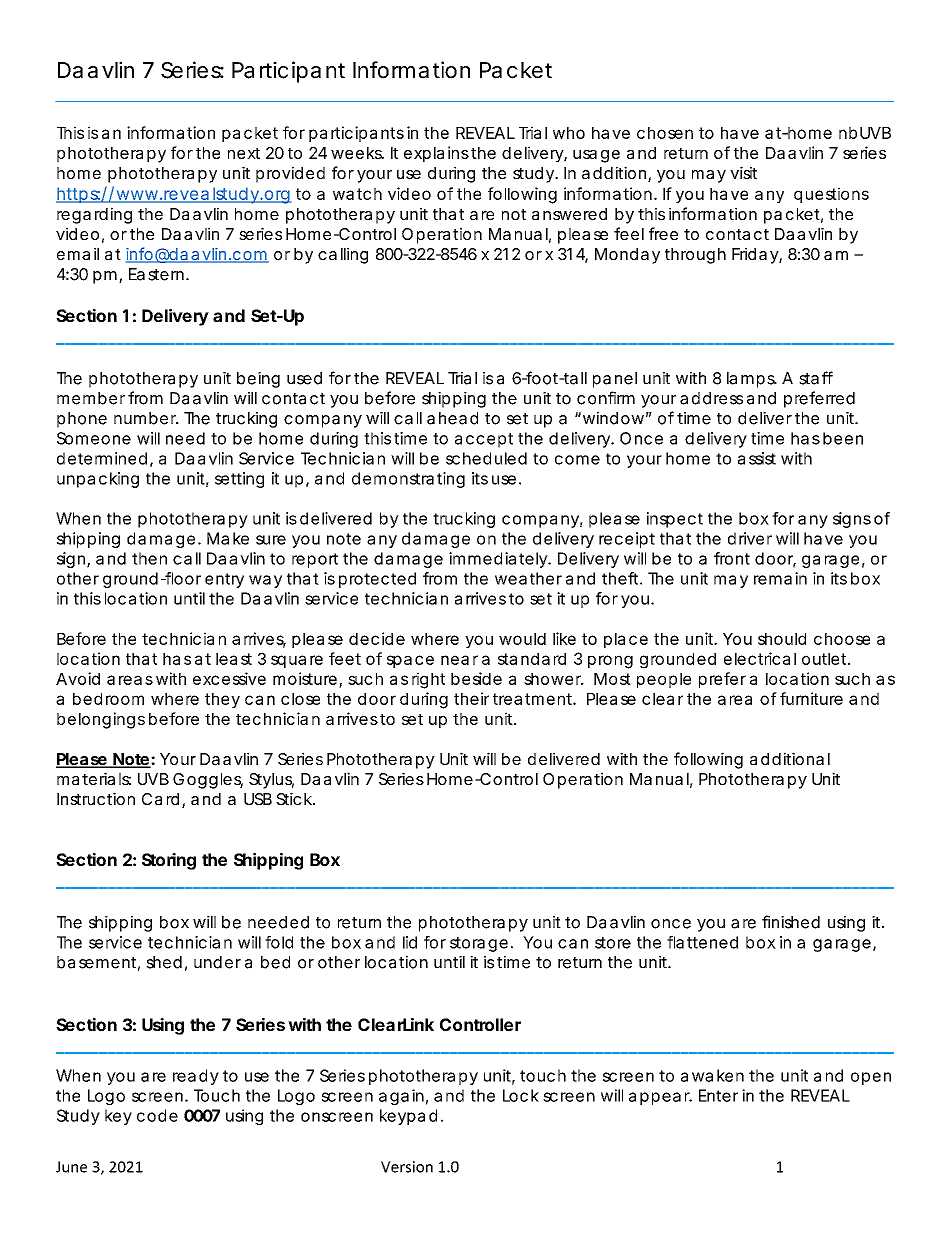 This screenshot has width=952, height=1233. What do you see at coordinates (665, 133) in the screenshot?
I see `chosen` at bounding box center [665, 133].
